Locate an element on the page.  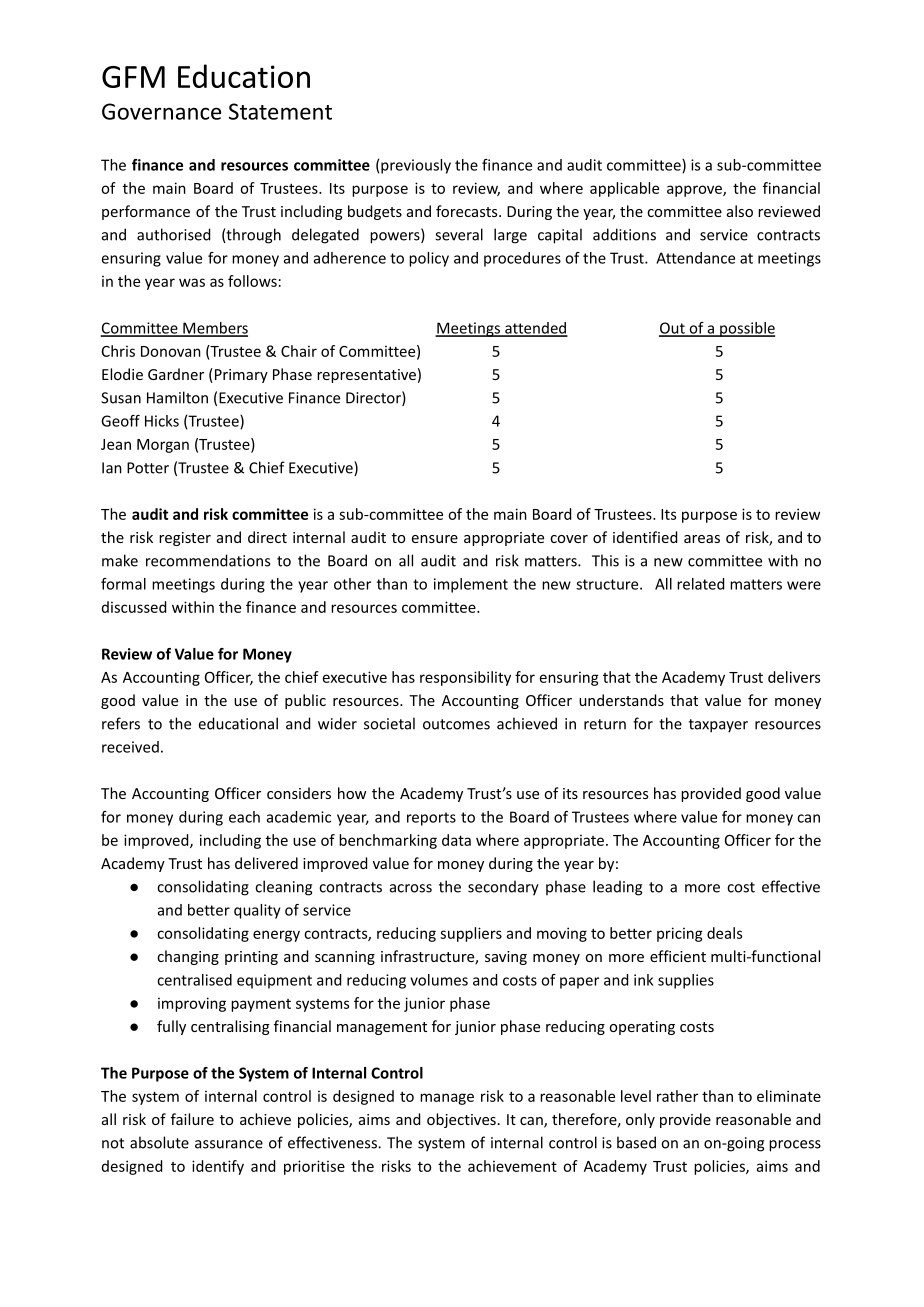
changing is located at coordinates (188, 957).
